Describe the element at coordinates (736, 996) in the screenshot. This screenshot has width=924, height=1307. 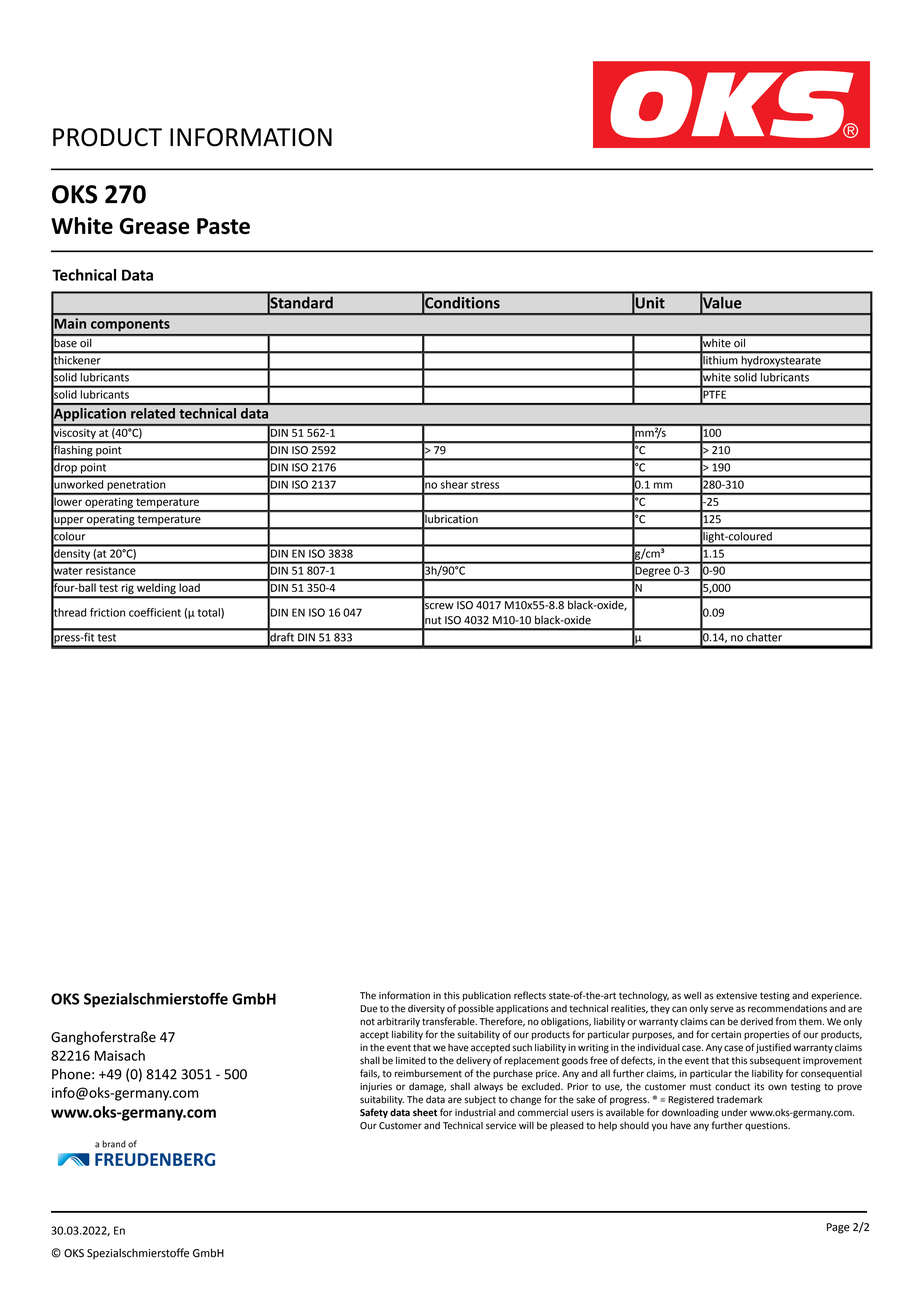
I see `extensive` at that location.
